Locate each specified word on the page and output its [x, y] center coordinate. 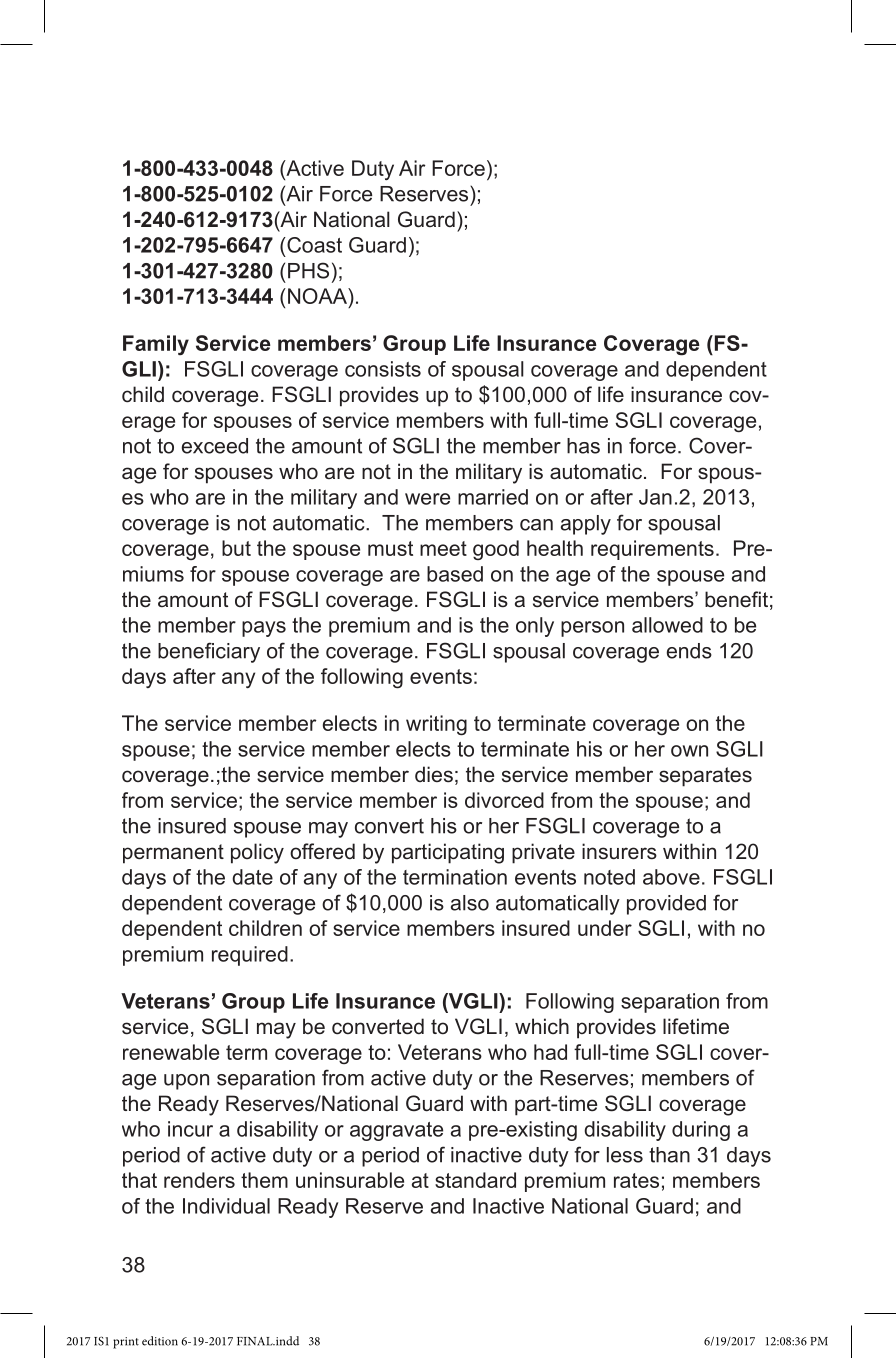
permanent [173, 854]
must [390, 548]
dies [434, 774]
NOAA [318, 296]
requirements [652, 550]
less [625, 1155]
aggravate [396, 1131]
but [236, 548]
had [550, 1052]
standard [475, 1180]
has [583, 446]
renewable [171, 1052]
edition [160, 1341]
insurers [619, 851]
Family [156, 345]
